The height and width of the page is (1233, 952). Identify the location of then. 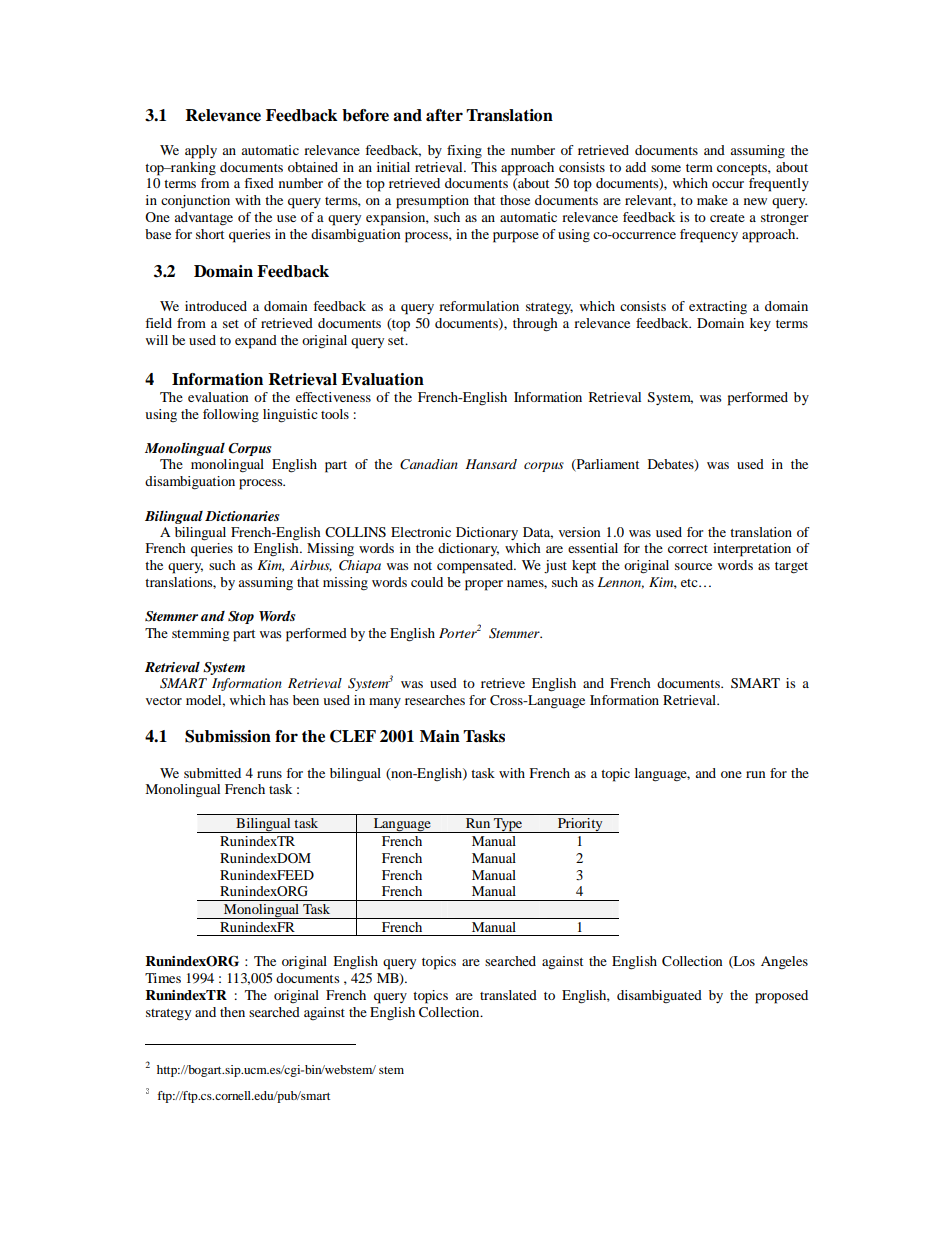
(232, 1012).
